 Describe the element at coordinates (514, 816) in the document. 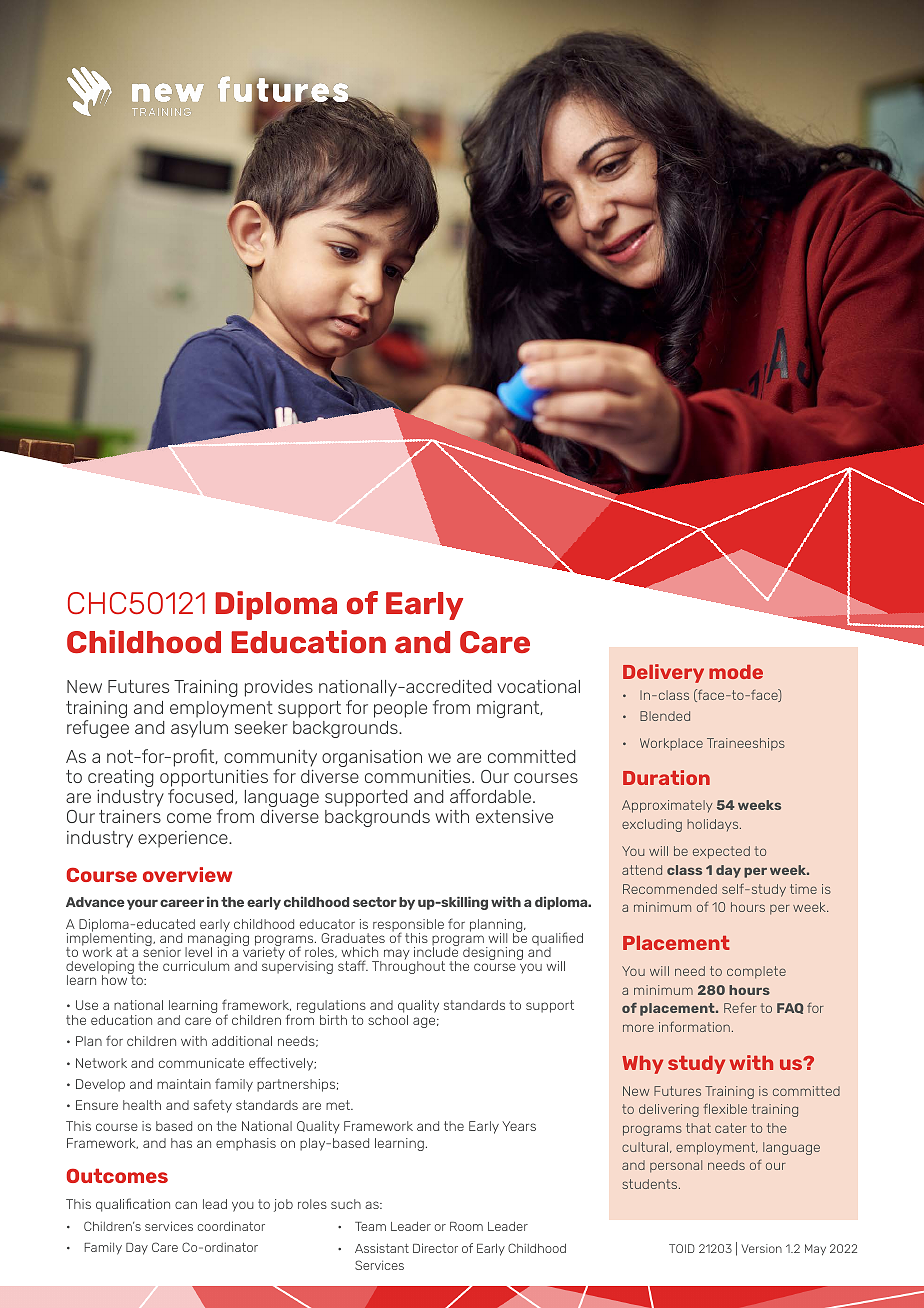

I see `extensive` at that location.
